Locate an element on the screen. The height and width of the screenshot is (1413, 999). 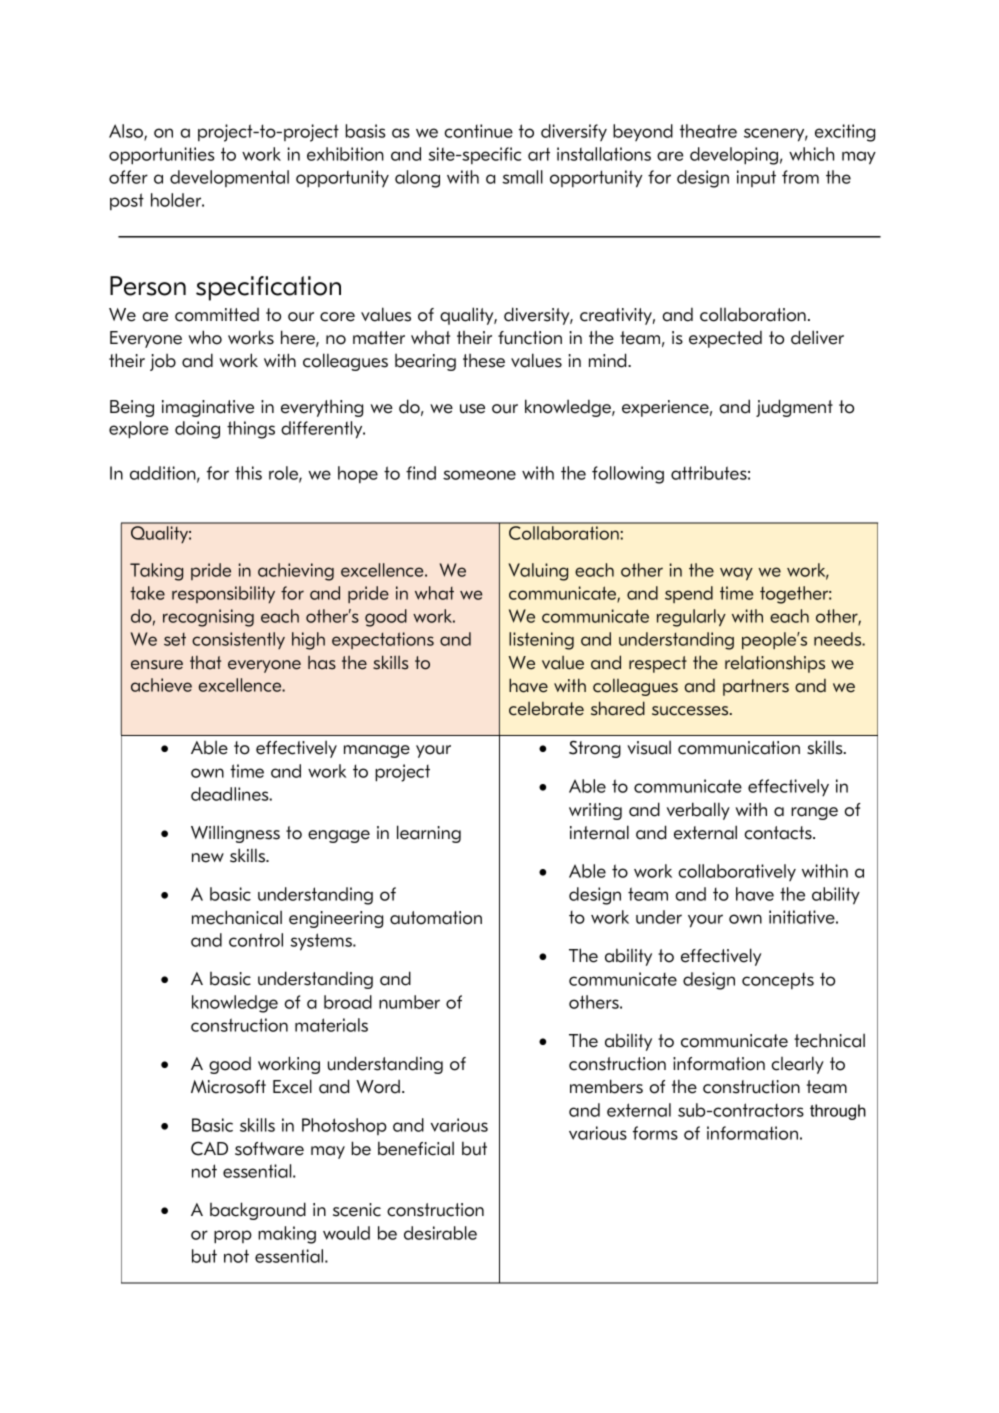
that is located at coordinates (205, 663).
